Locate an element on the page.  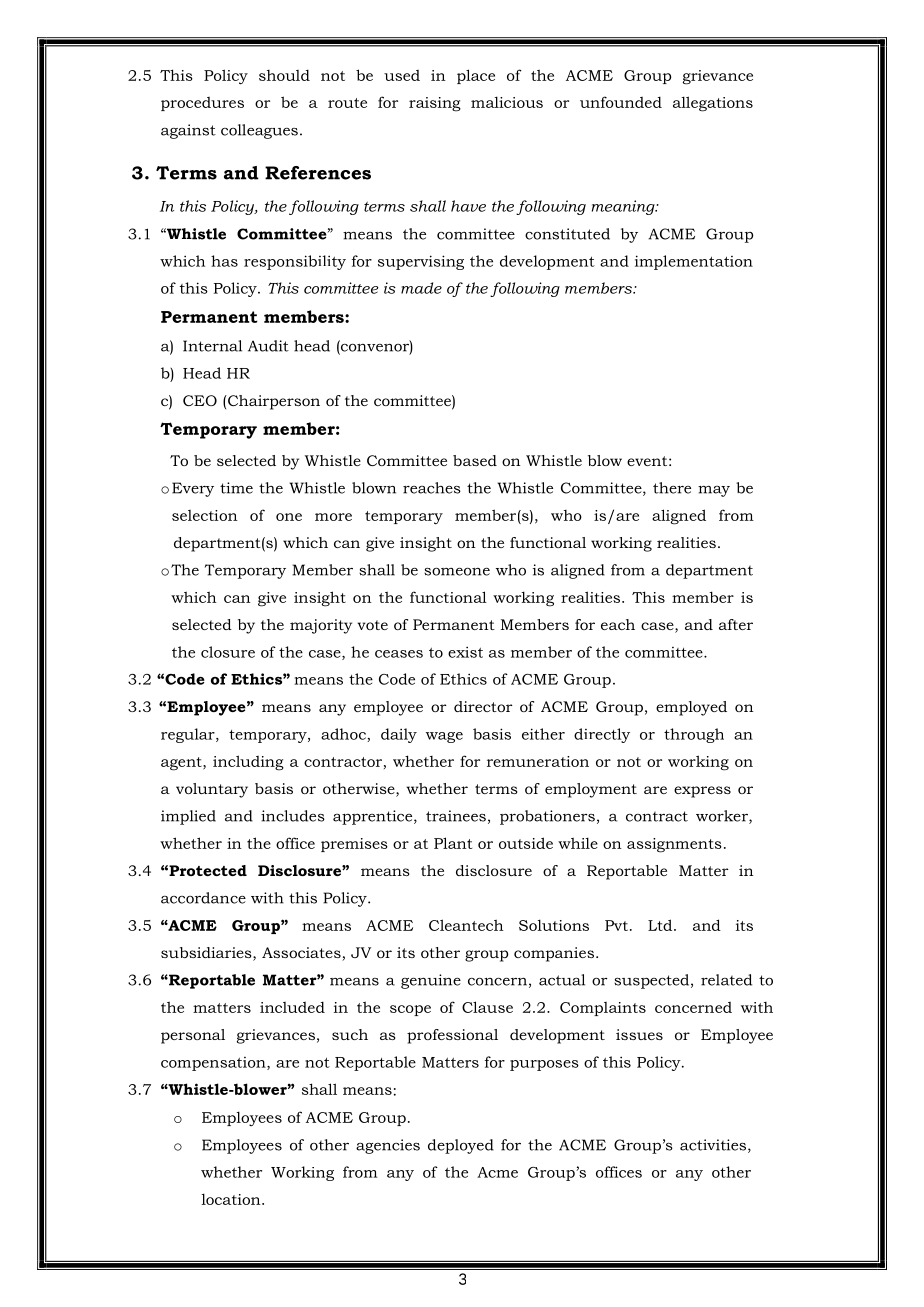
deployed is located at coordinates (461, 1146).
